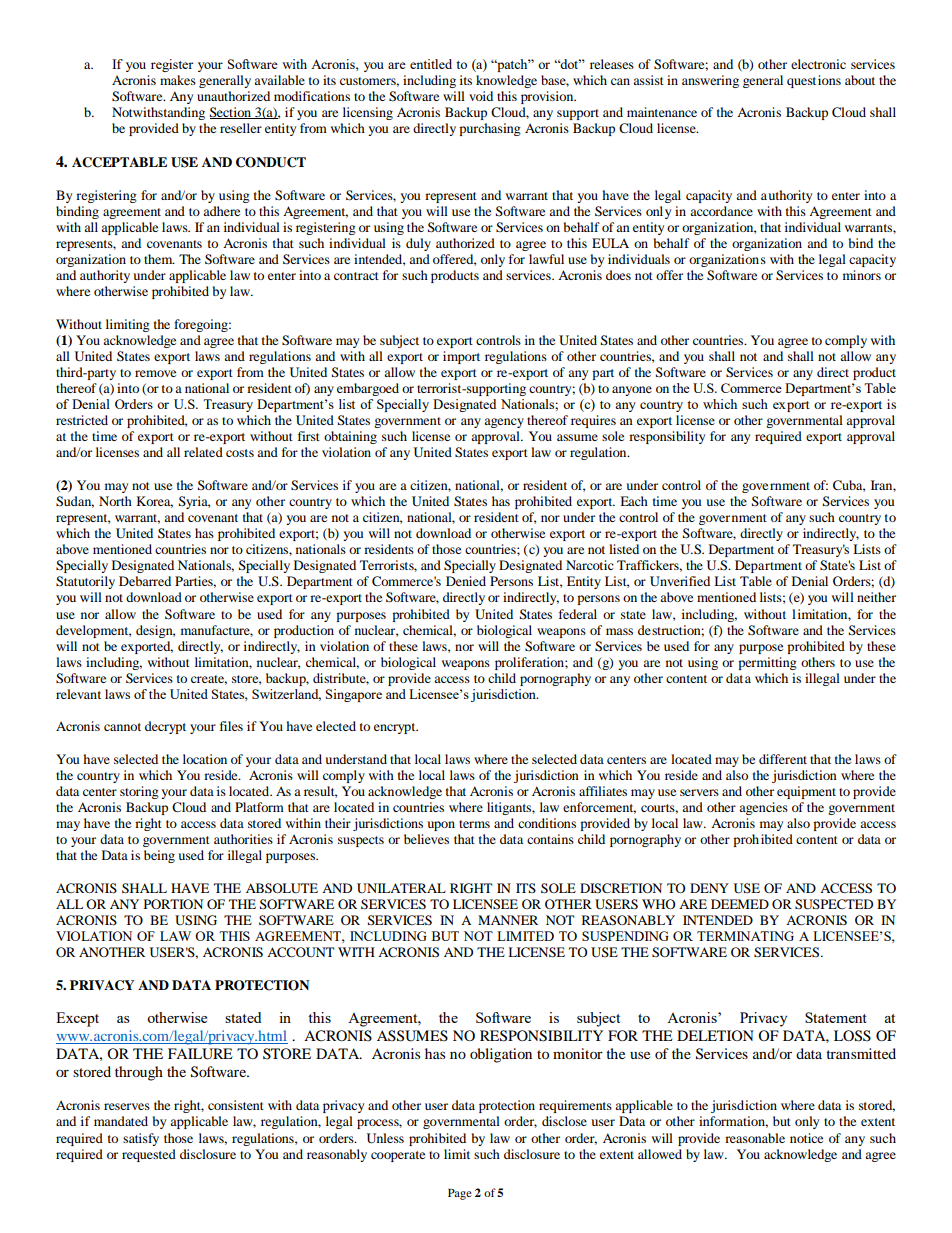 This screenshot has height=1233, width=952. Describe the element at coordinates (474, 824) in the screenshot. I see `terms` at that location.
